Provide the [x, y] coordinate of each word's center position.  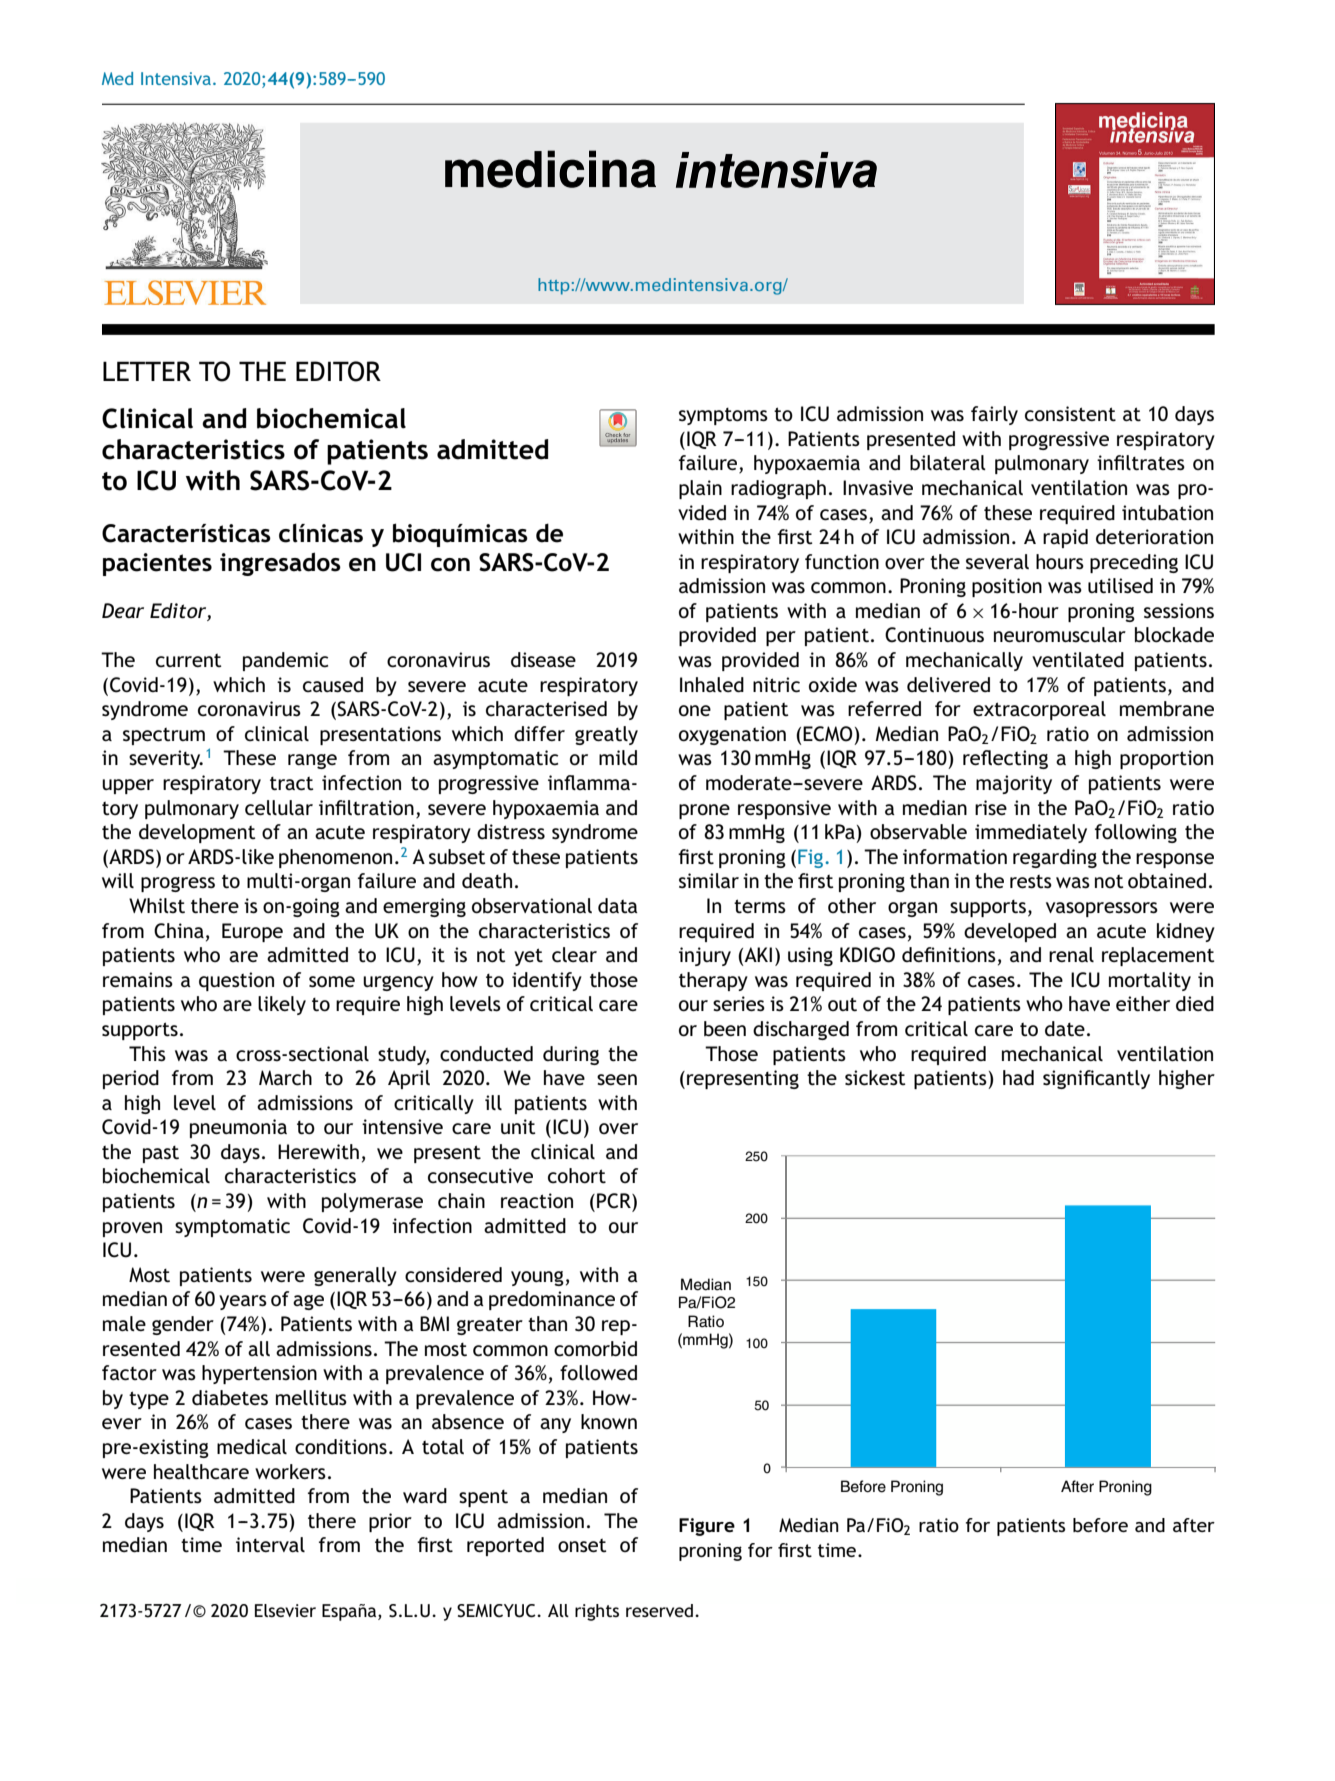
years [243, 1302]
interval [270, 1545]
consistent [1070, 414]
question [236, 981]
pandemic [285, 661]
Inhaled [712, 684]
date [1065, 1029]
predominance [552, 1300]
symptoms [723, 416]
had [1018, 1077]
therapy [713, 981]
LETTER [147, 371]
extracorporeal [1039, 710]
